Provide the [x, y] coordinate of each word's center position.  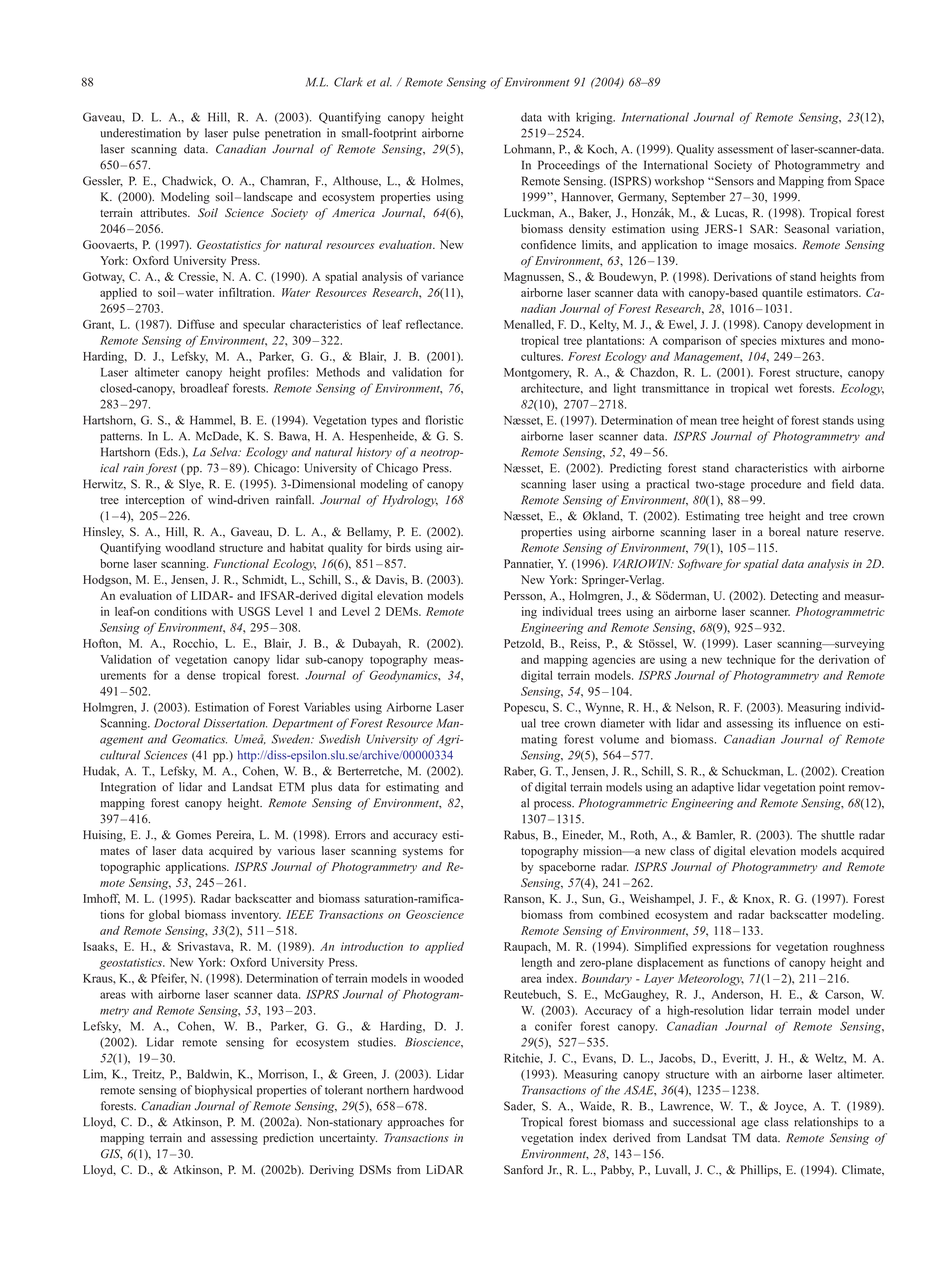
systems [423, 853]
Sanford [523, 1170]
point [832, 788]
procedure [776, 485]
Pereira [235, 835]
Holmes [442, 181]
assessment [745, 150]
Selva [225, 452]
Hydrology [410, 501]
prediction [288, 1139]
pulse [246, 134]
